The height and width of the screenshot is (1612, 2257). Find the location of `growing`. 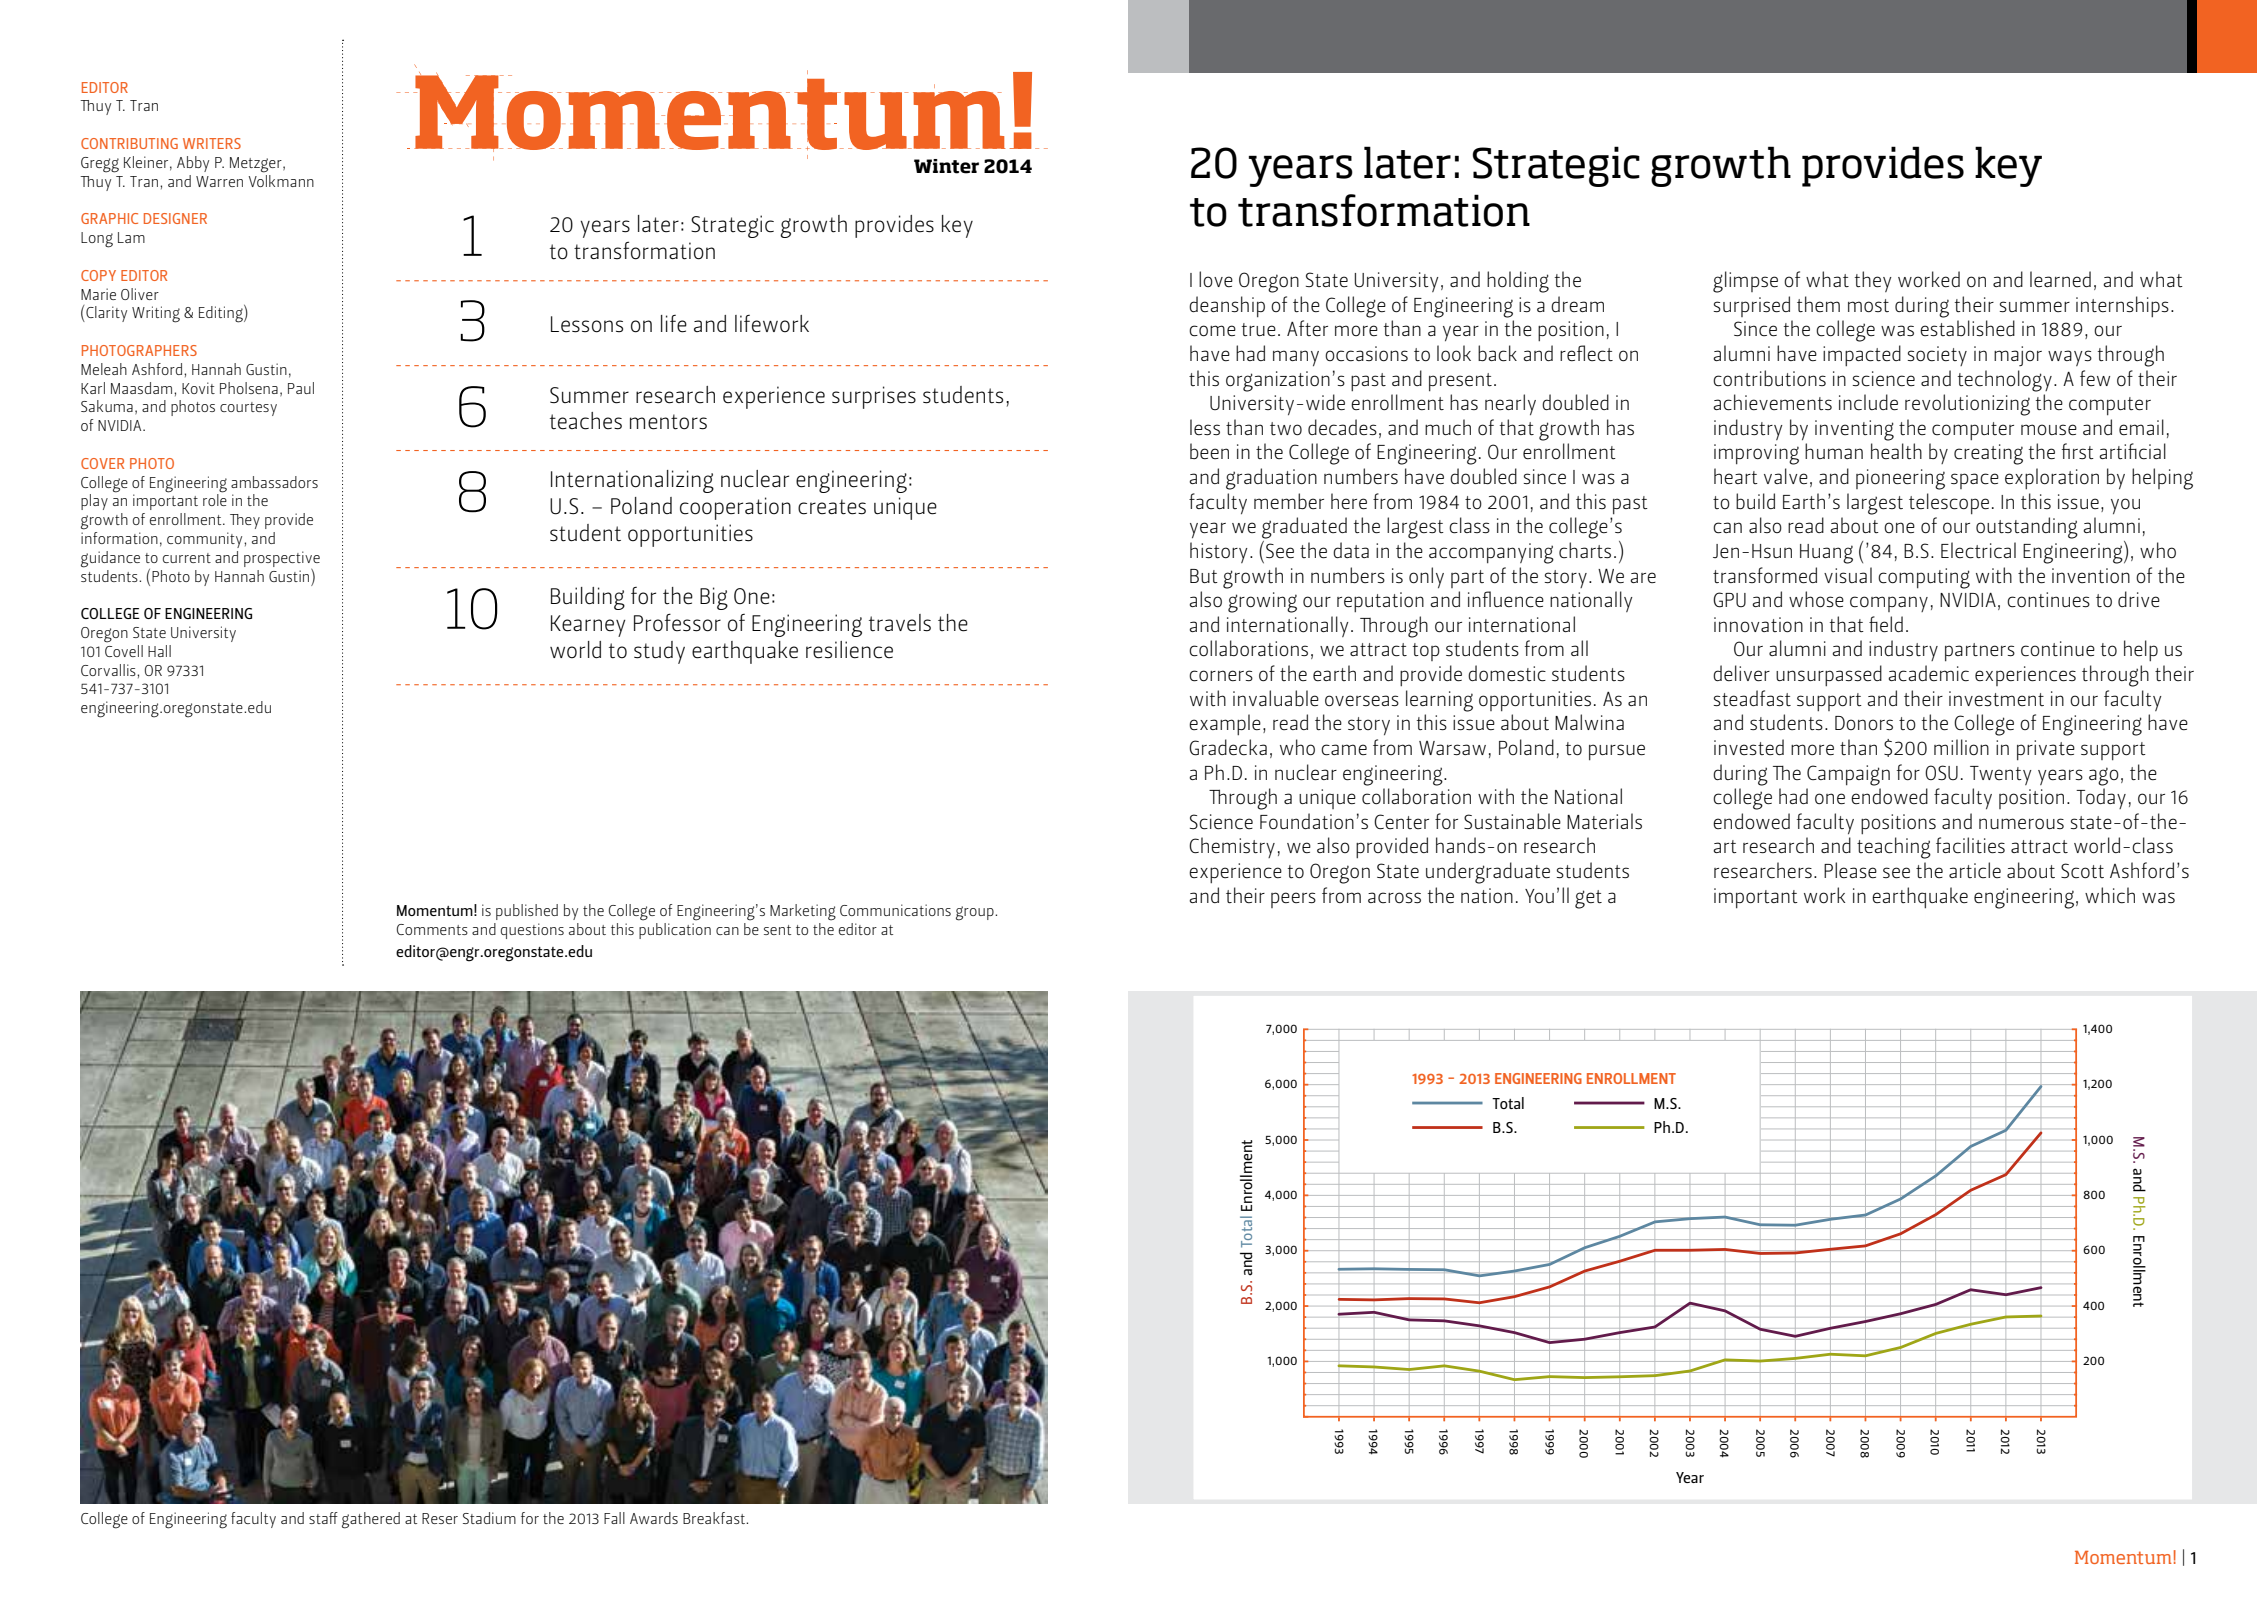

growing is located at coordinates (1262, 602).
